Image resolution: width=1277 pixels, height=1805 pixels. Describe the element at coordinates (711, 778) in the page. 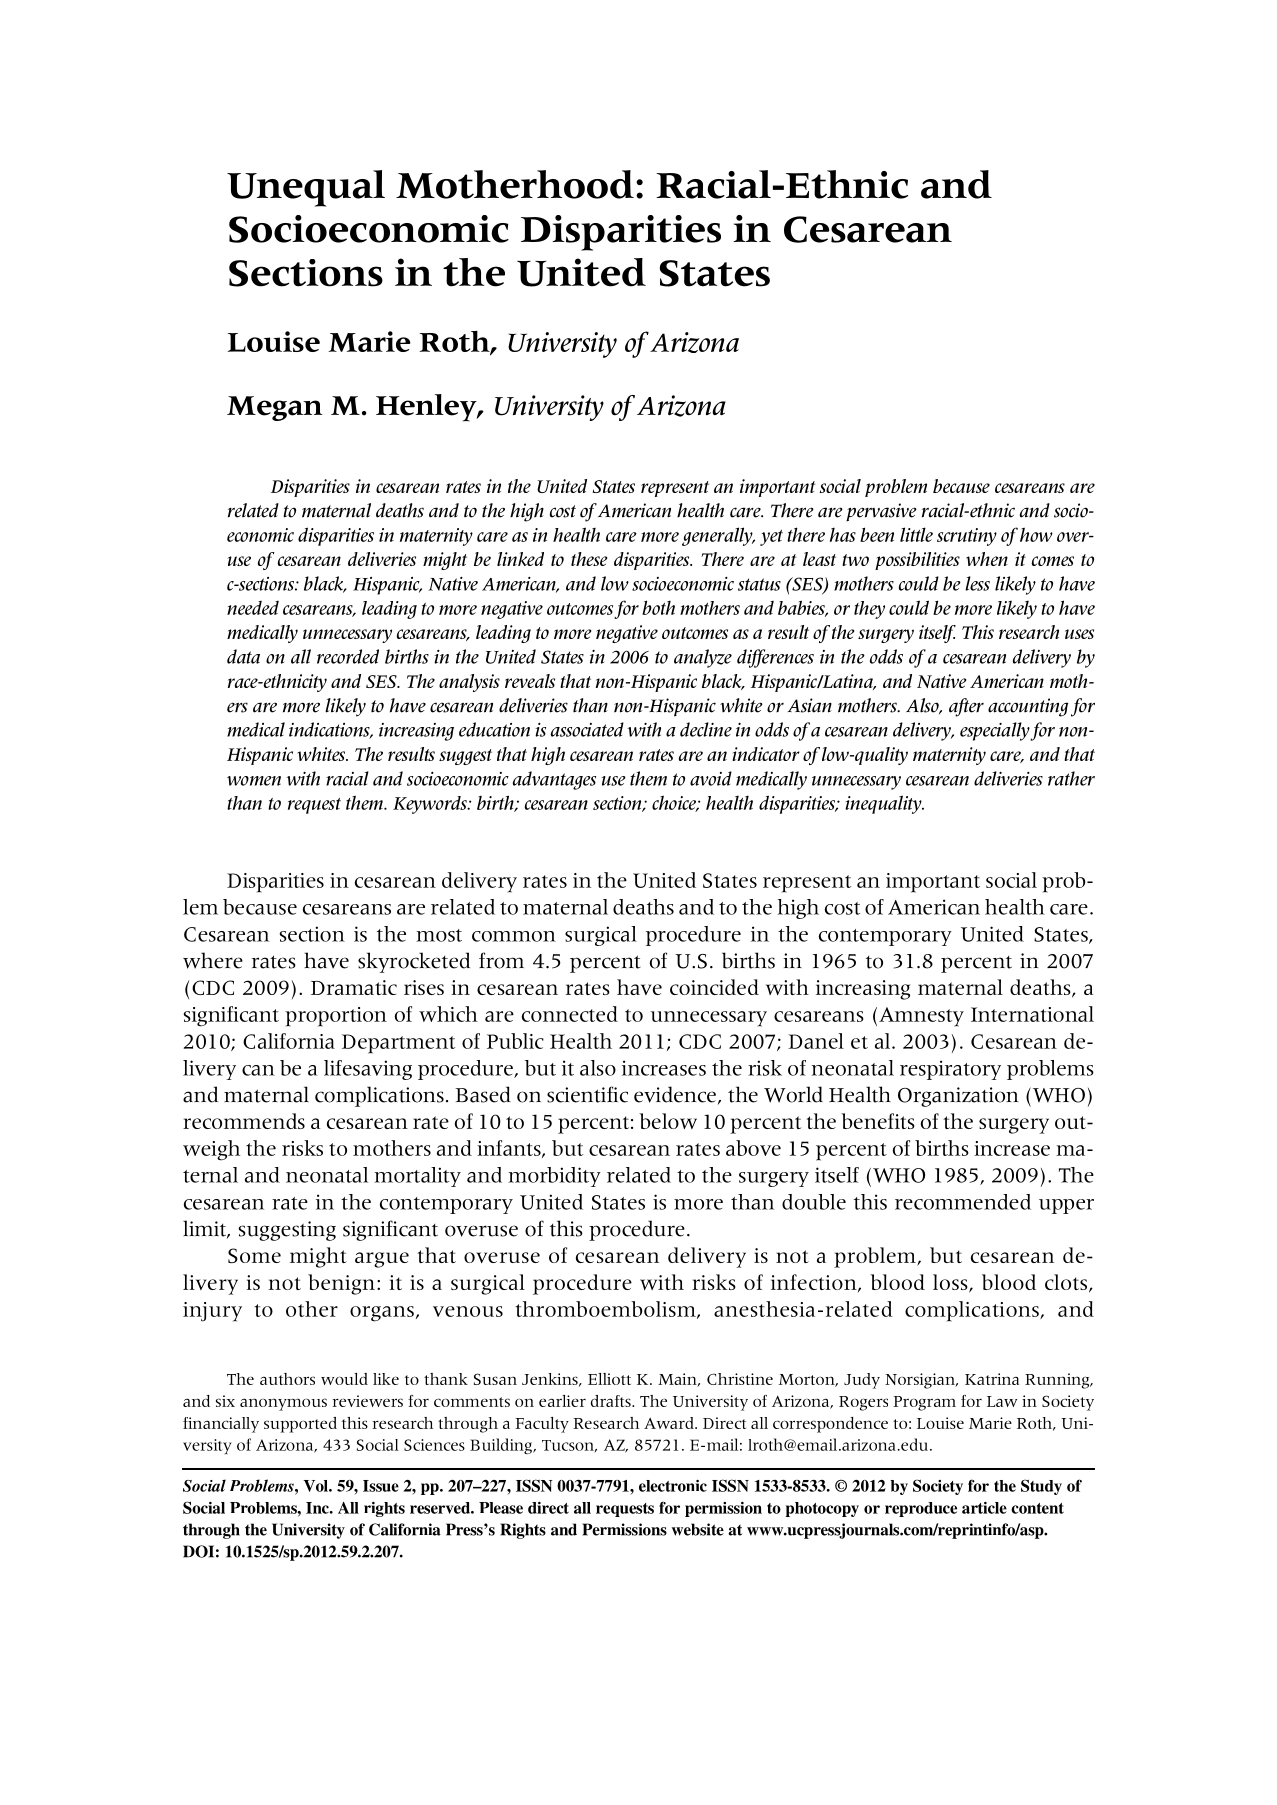

I see `avoid` at that location.
